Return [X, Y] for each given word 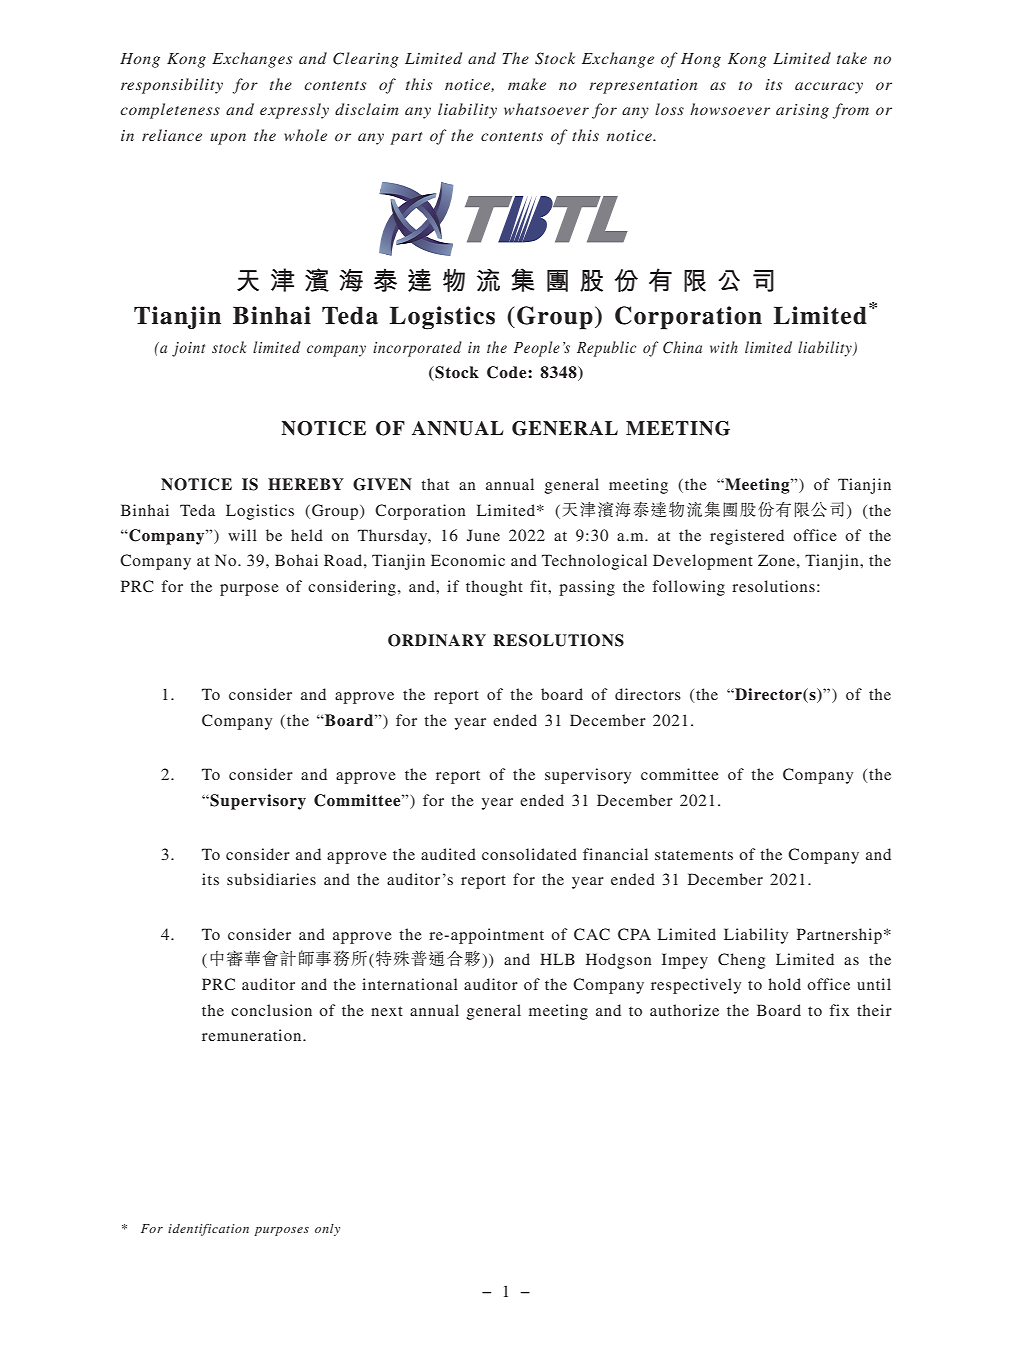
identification [208, 1230]
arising [802, 111]
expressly [294, 111]
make [527, 84]
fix [839, 1010]
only [327, 1230]
